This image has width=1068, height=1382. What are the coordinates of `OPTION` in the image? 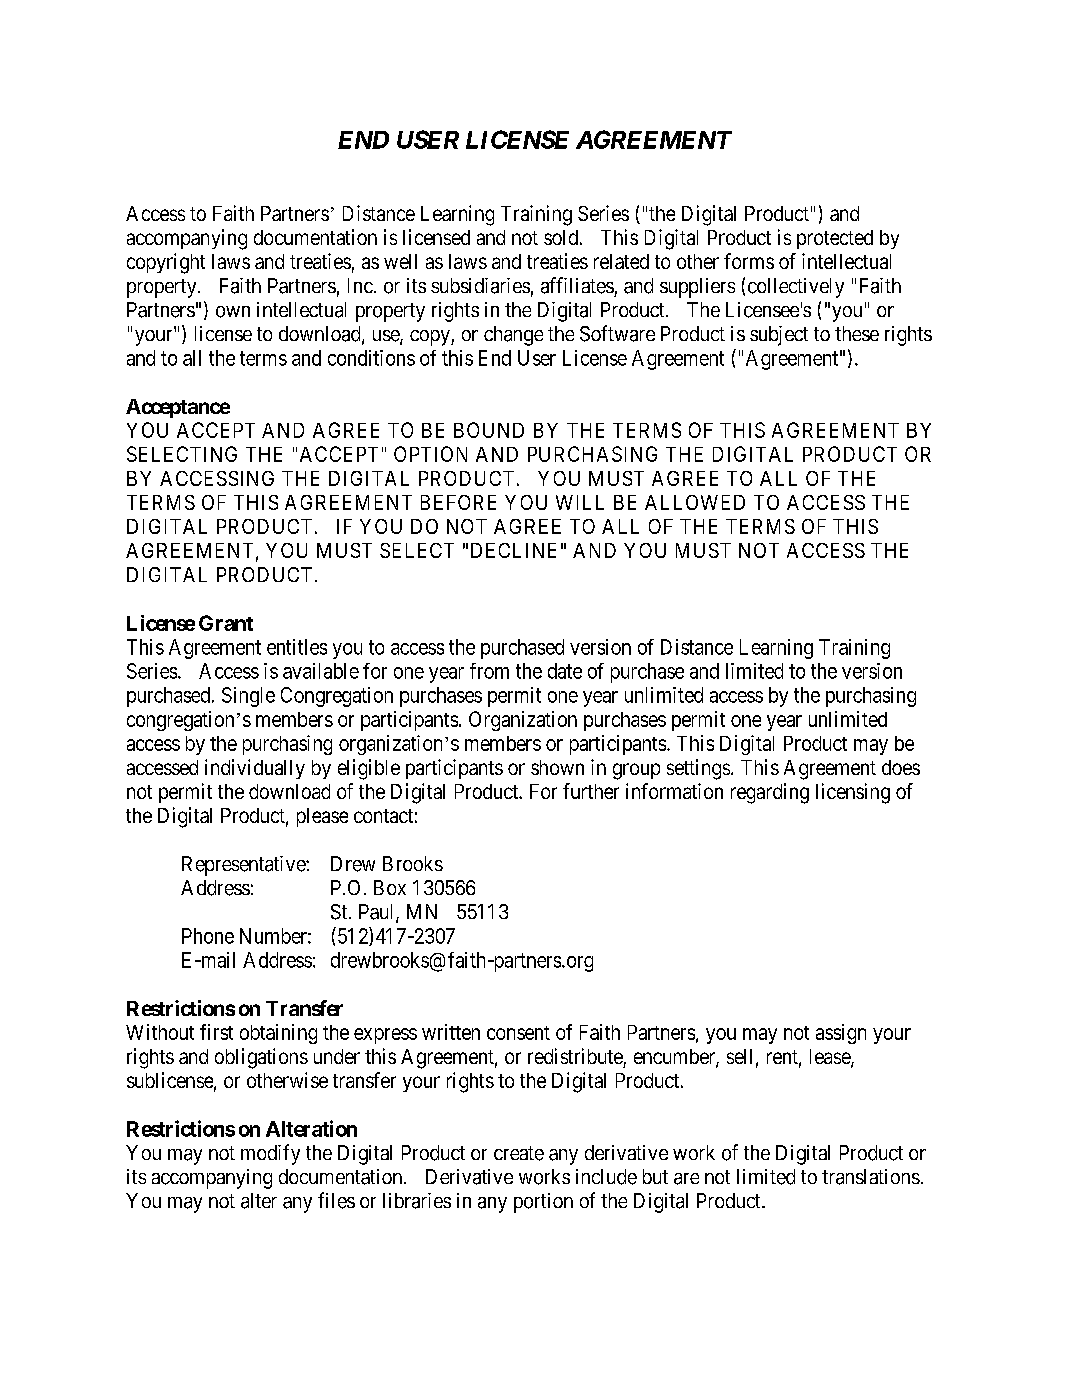 It's located at (430, 454).
